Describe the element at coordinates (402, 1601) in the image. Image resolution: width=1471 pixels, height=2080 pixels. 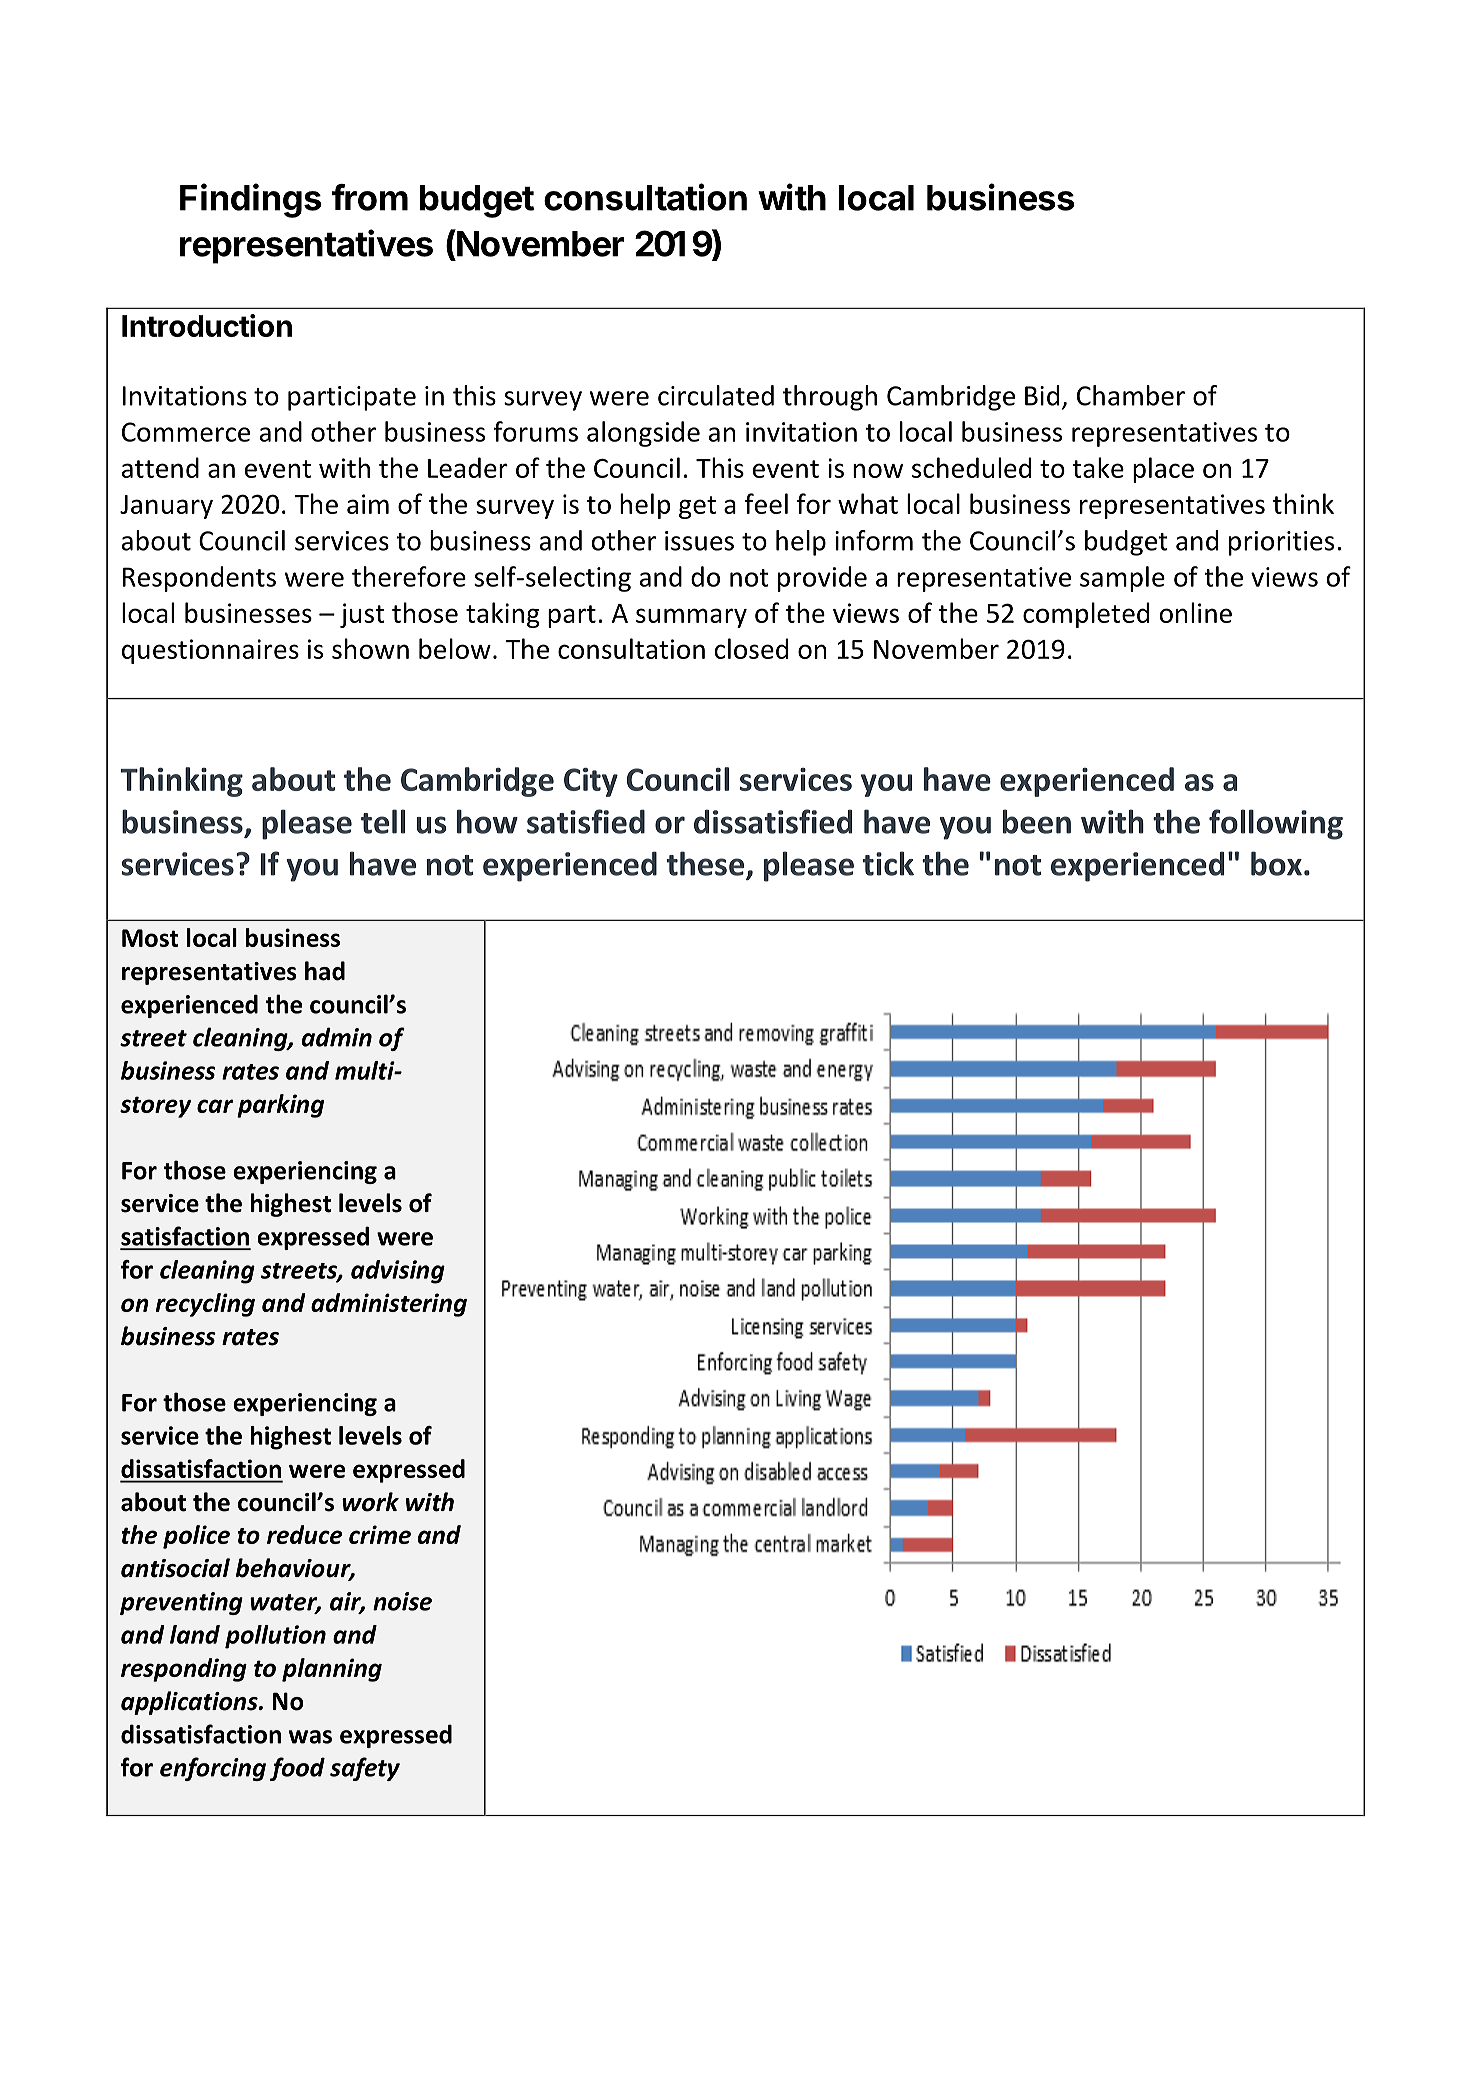
I see `noise` at that location.
